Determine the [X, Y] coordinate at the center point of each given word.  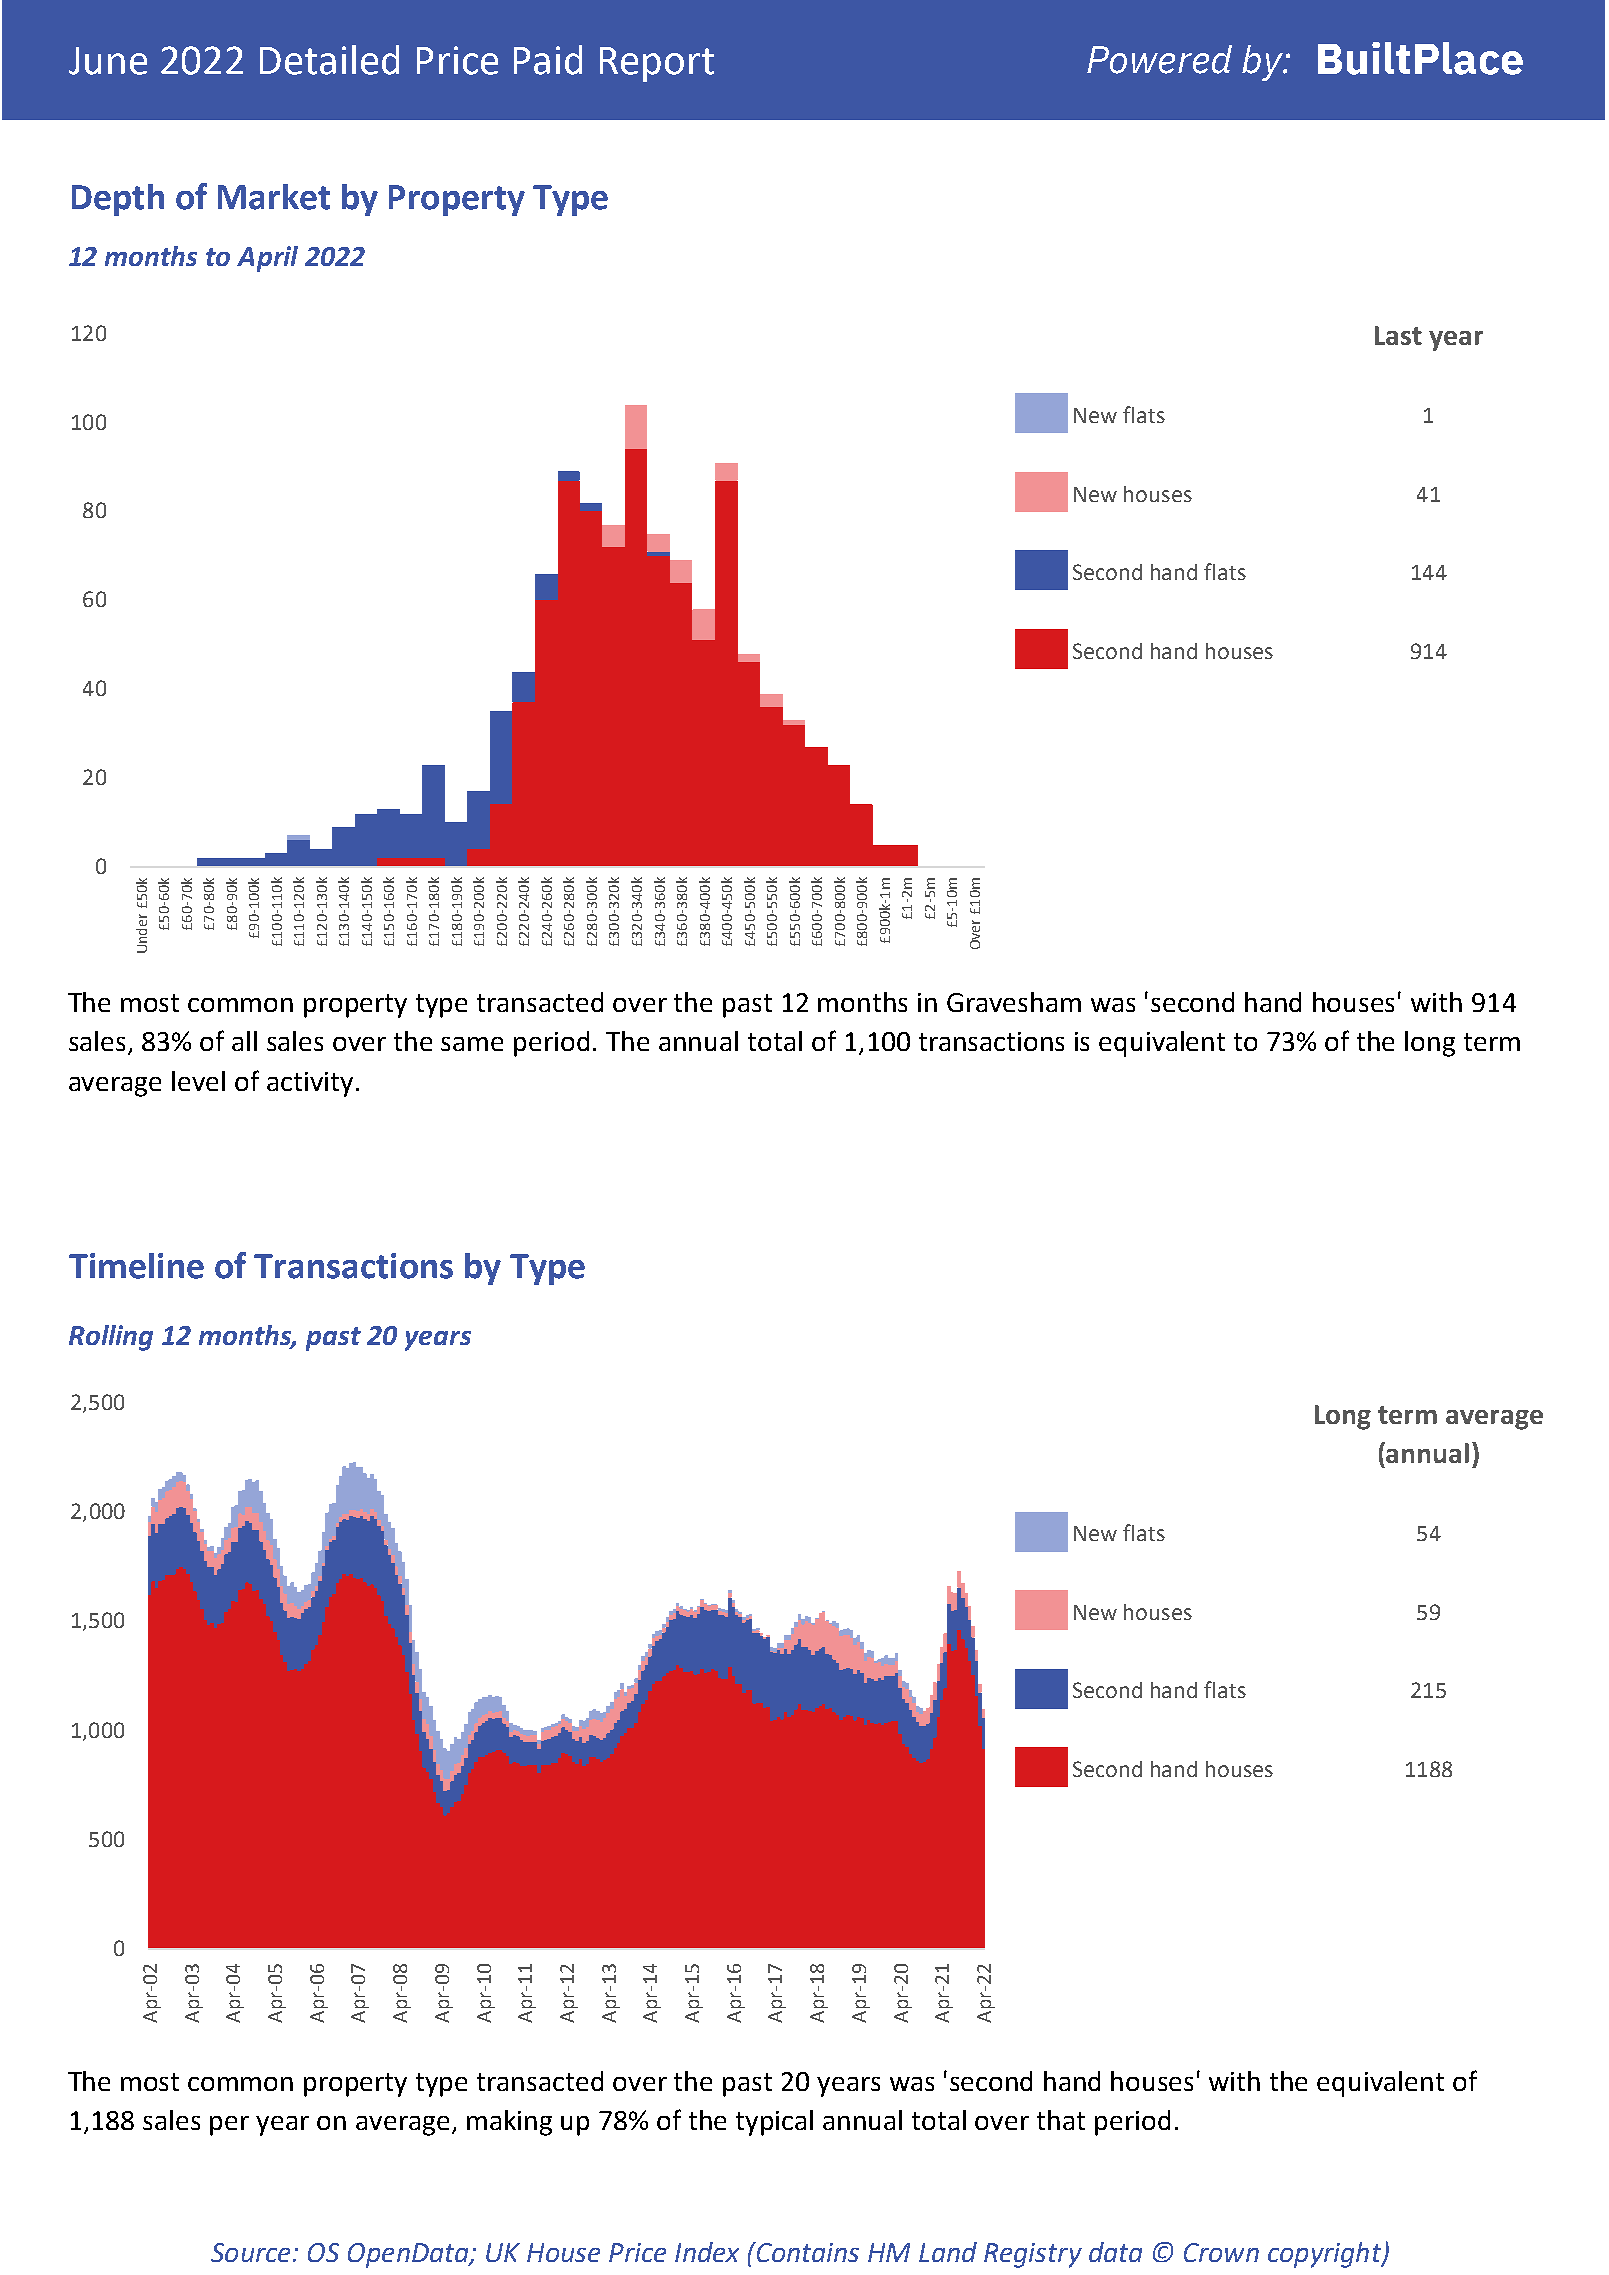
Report [657, 64]
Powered [1159, 59]
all [244, 1041]
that [1061, 2120]
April [267, 259]
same [472, 1044]
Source [252, 2252]
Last [1398, 335]
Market [274, 197]
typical [774, 2123]
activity [310, 1084]
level [198, 1081]
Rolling [111, 1338]
